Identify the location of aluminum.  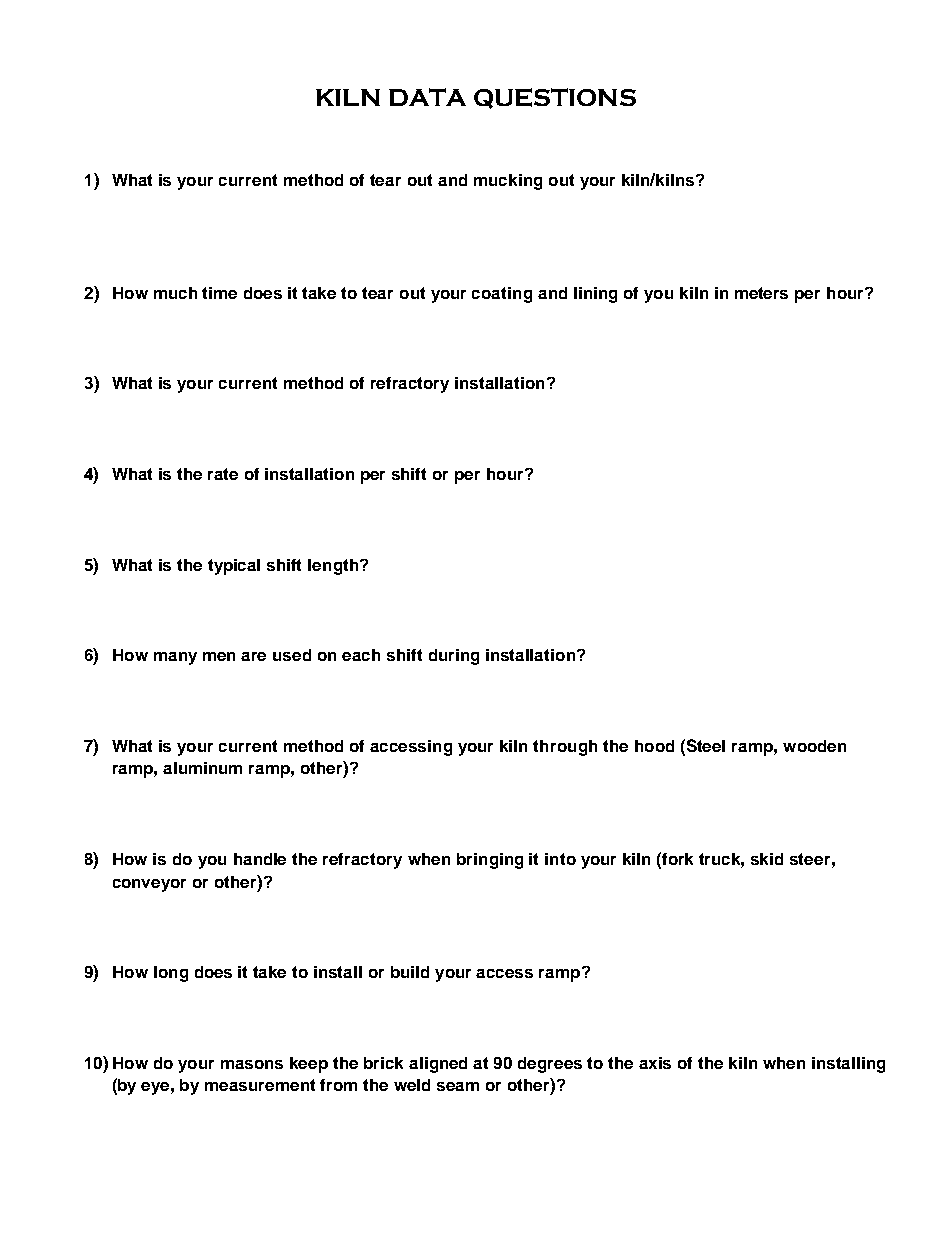
(202, 768).
